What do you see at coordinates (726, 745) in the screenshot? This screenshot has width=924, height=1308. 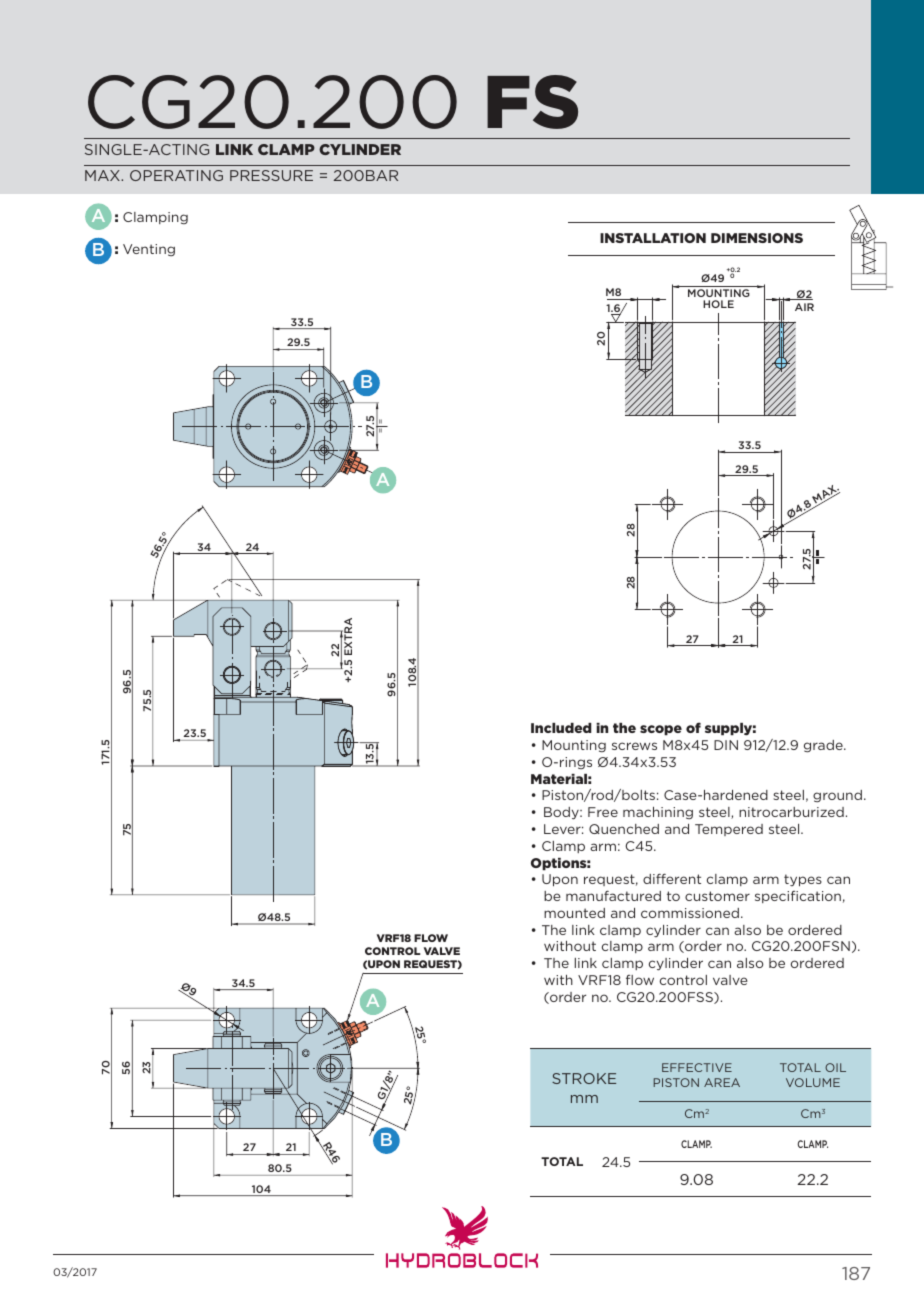 I see `DIN` at bounding box center [726, 745].
